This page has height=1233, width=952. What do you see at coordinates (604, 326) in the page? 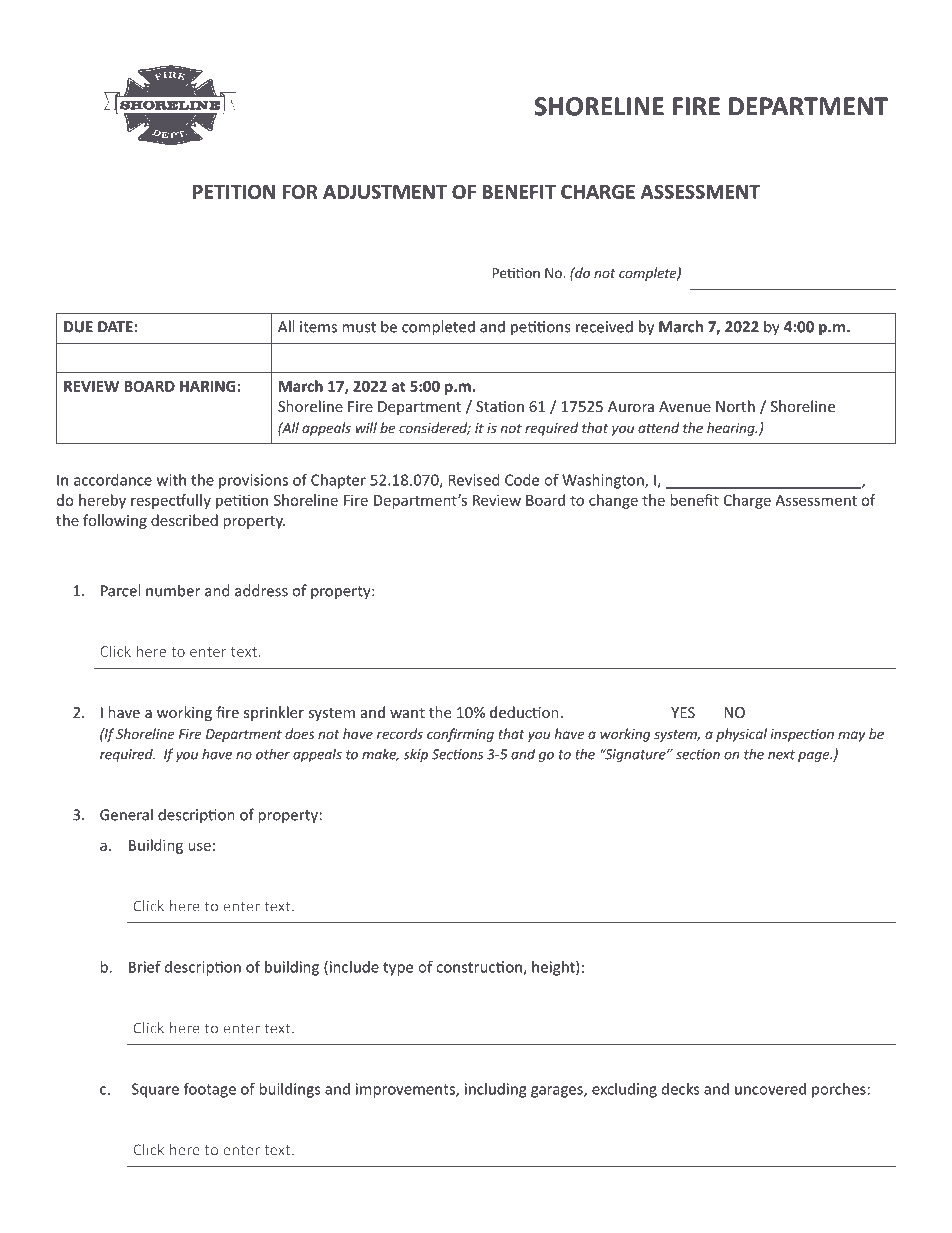
I see `received` at bounding box center [604, 326].
